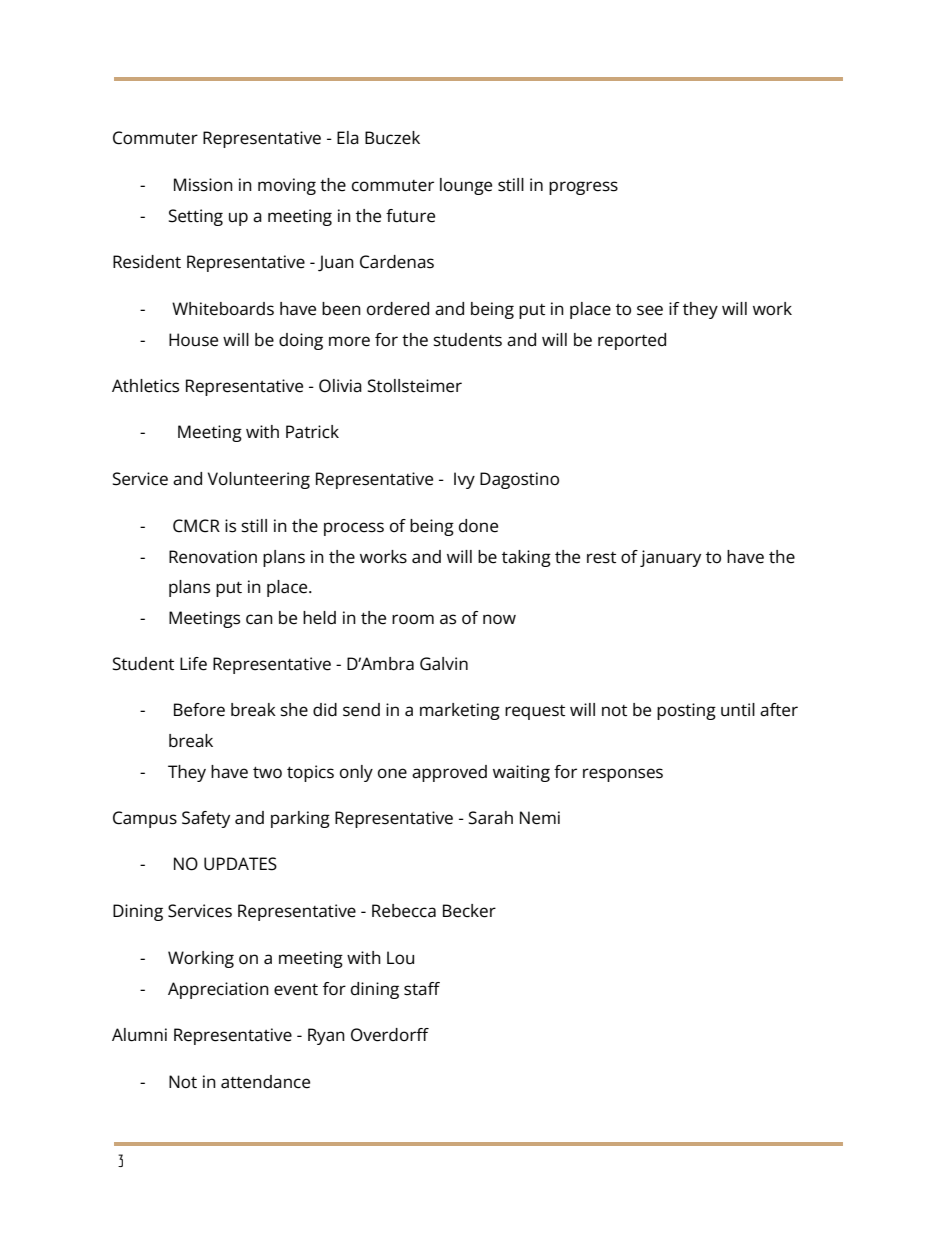 This screenshot has width=952, height=1233. Describe the element at coordinates (499, 619) in the screenshot. I see `now` at that location.
